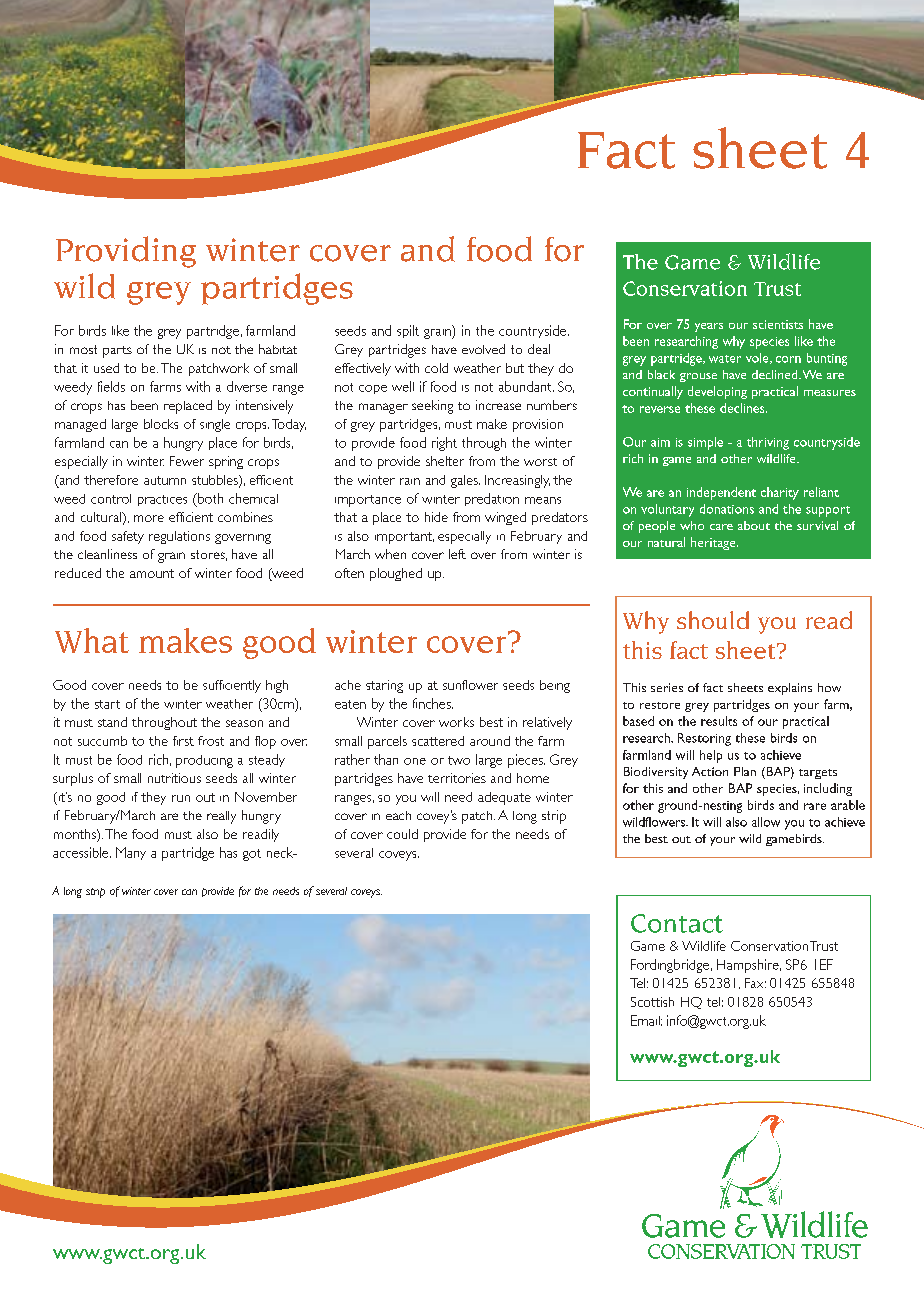 The height and width of the document is (1308, 924). Describe the element at coordinates (652, 1002) in the document. I see `Scottish` at that location.
